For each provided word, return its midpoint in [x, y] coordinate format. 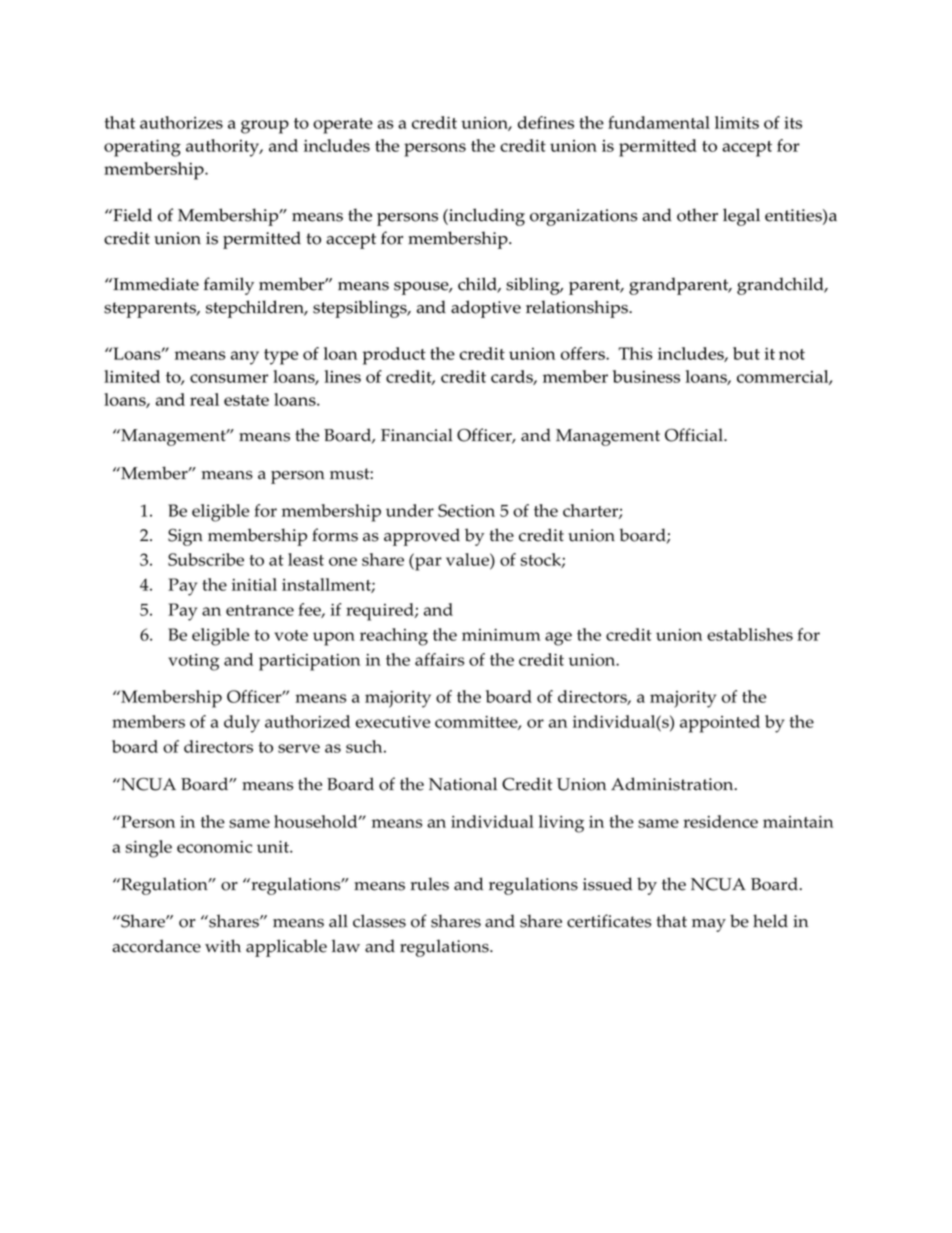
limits [737, 122]
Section [466, 510]
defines [546, 122]
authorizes [181, 122]
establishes [750, 634]
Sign [185, 537]
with [223, 946]
